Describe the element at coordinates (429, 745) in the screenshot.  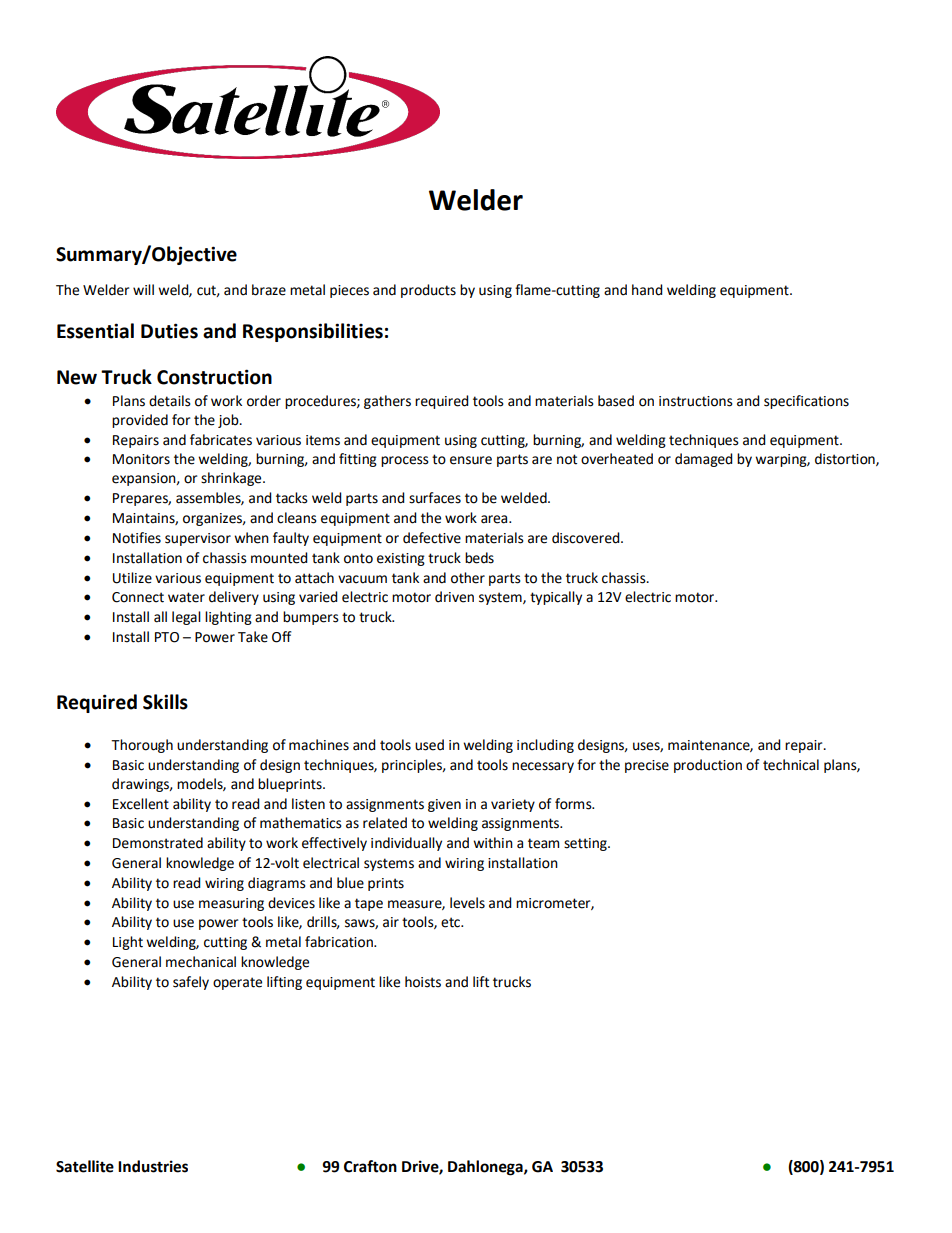
I see `used` at that location.
